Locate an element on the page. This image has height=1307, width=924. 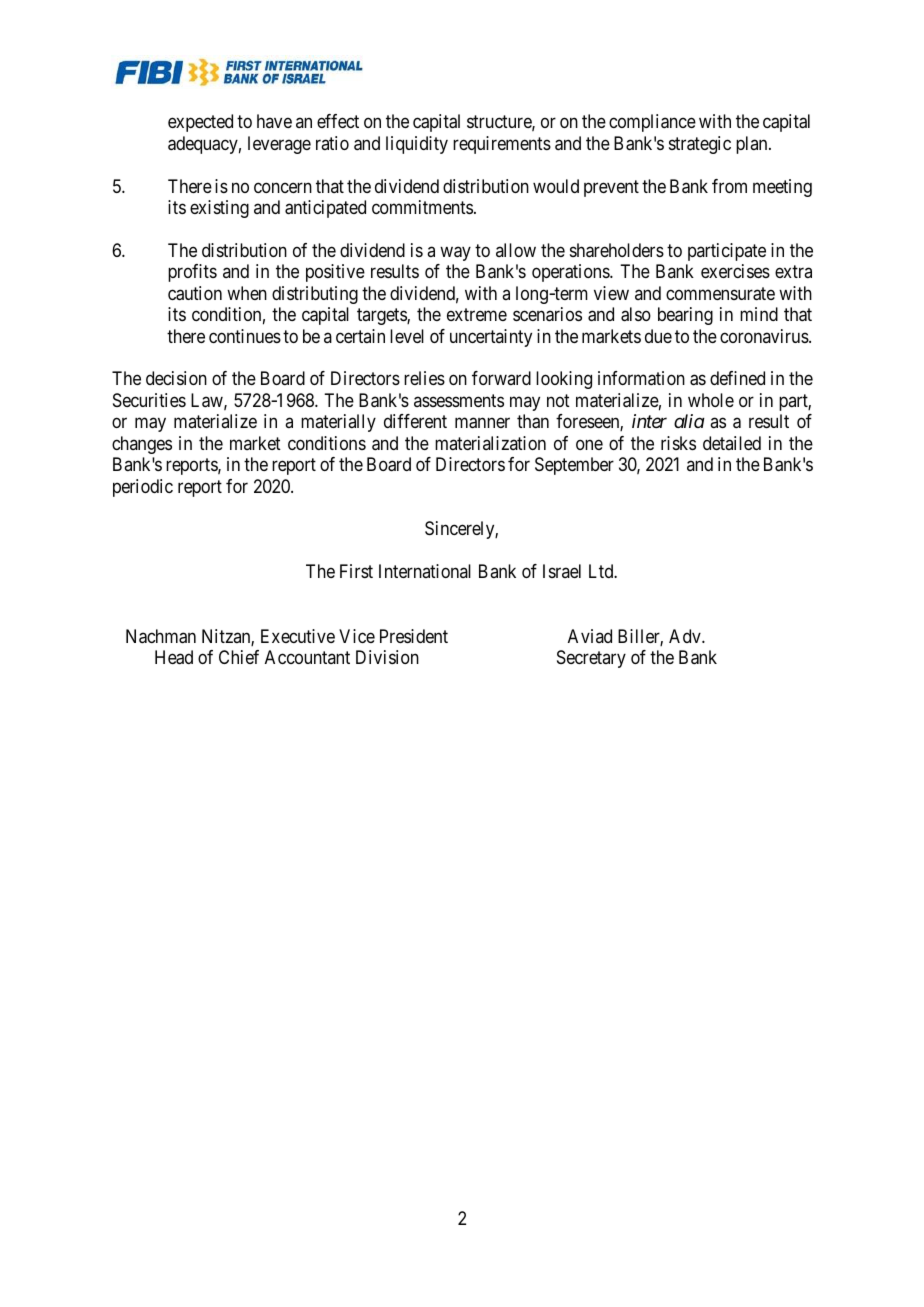
President is located at coordinates (414, 636).
